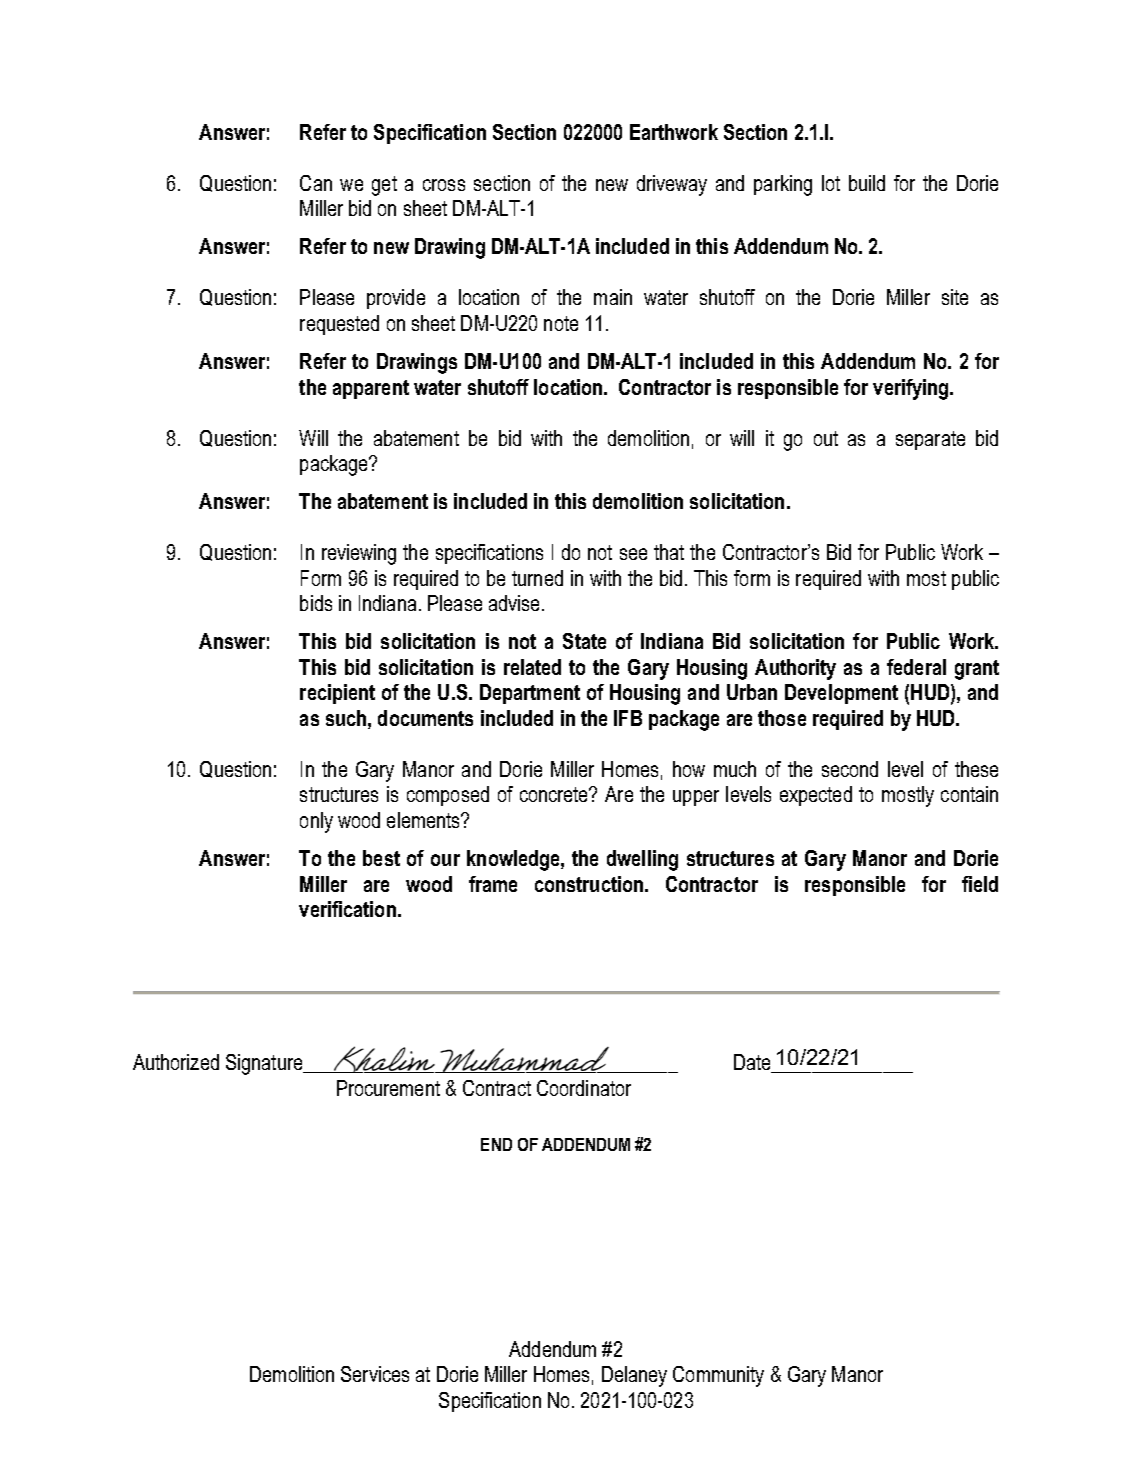 The height and width of the screenshot is (1466, 1133). What do you see at coordinates (316, 183) in the screenshot?
I see `Can` at bounding box center [316, 183].
